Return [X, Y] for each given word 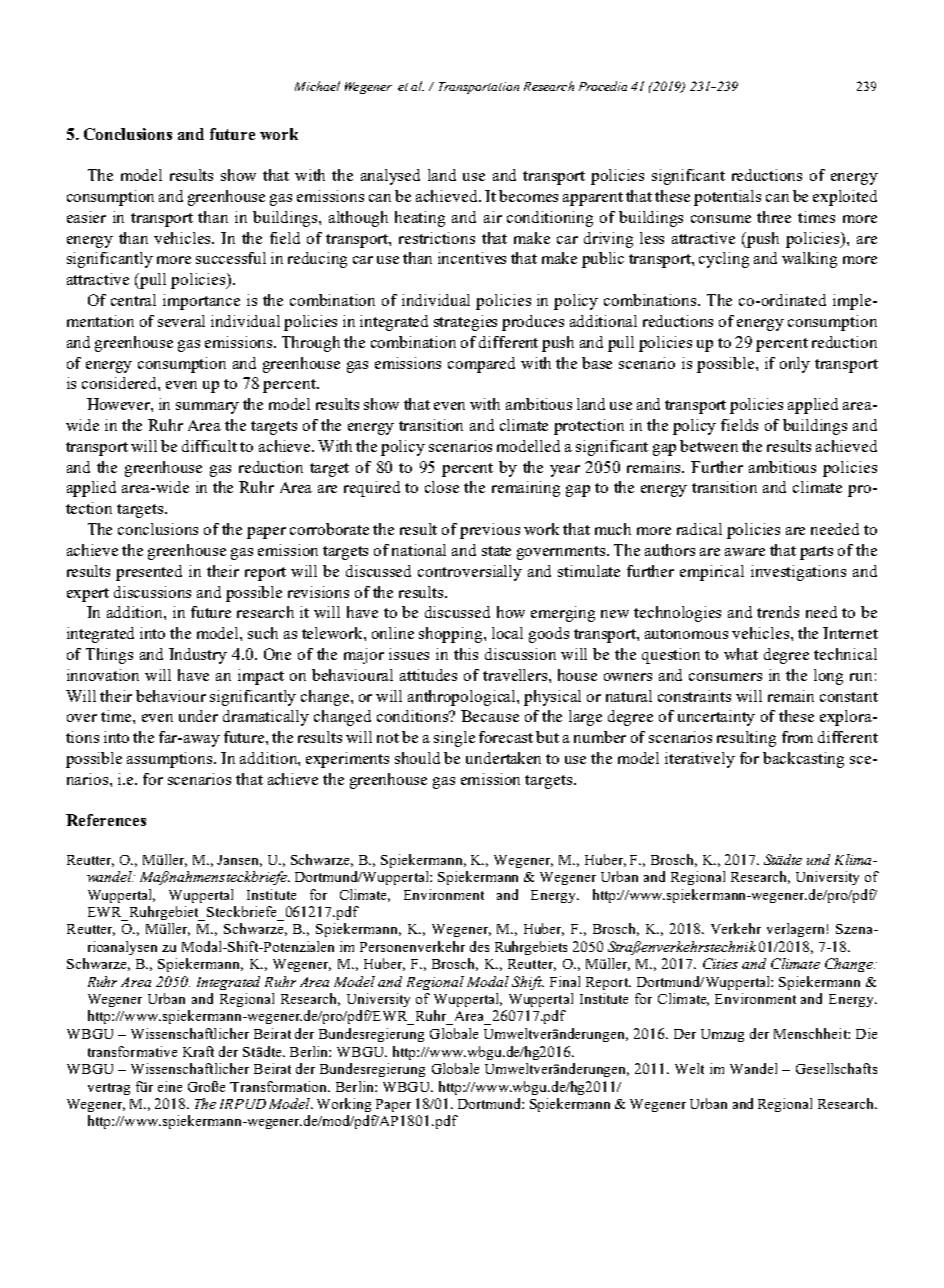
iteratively [700, 760]
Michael [317, 86]
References [106, 820]
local [507, 633]
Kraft [198, 1051]
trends [778, 612]
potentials [727, 198]
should [417, 758]
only [795, 365]
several [181, 321]
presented [149, 573]
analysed [390, 177]
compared [481, 365]
